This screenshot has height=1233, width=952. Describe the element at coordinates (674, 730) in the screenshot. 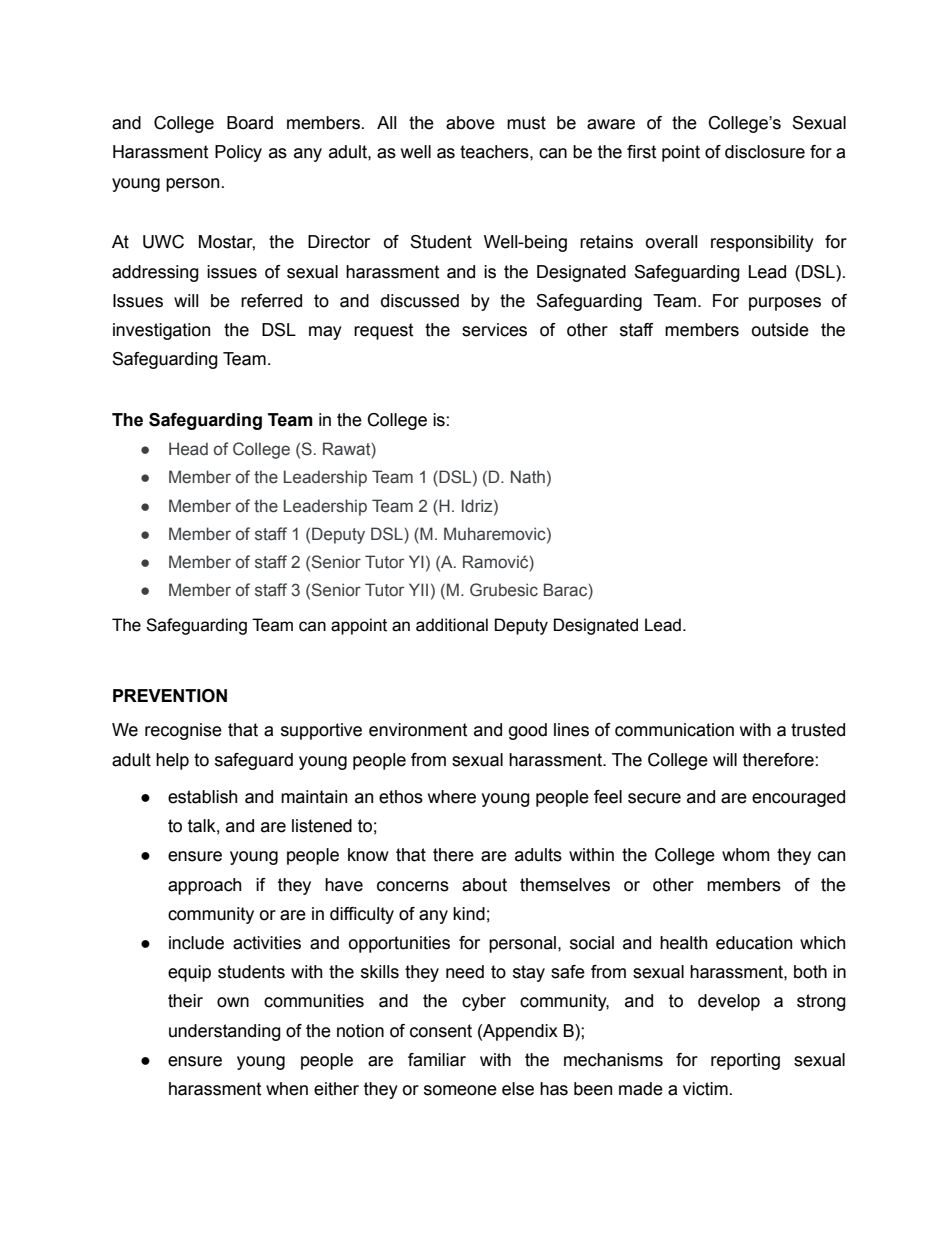

I see `communication` at that location.
